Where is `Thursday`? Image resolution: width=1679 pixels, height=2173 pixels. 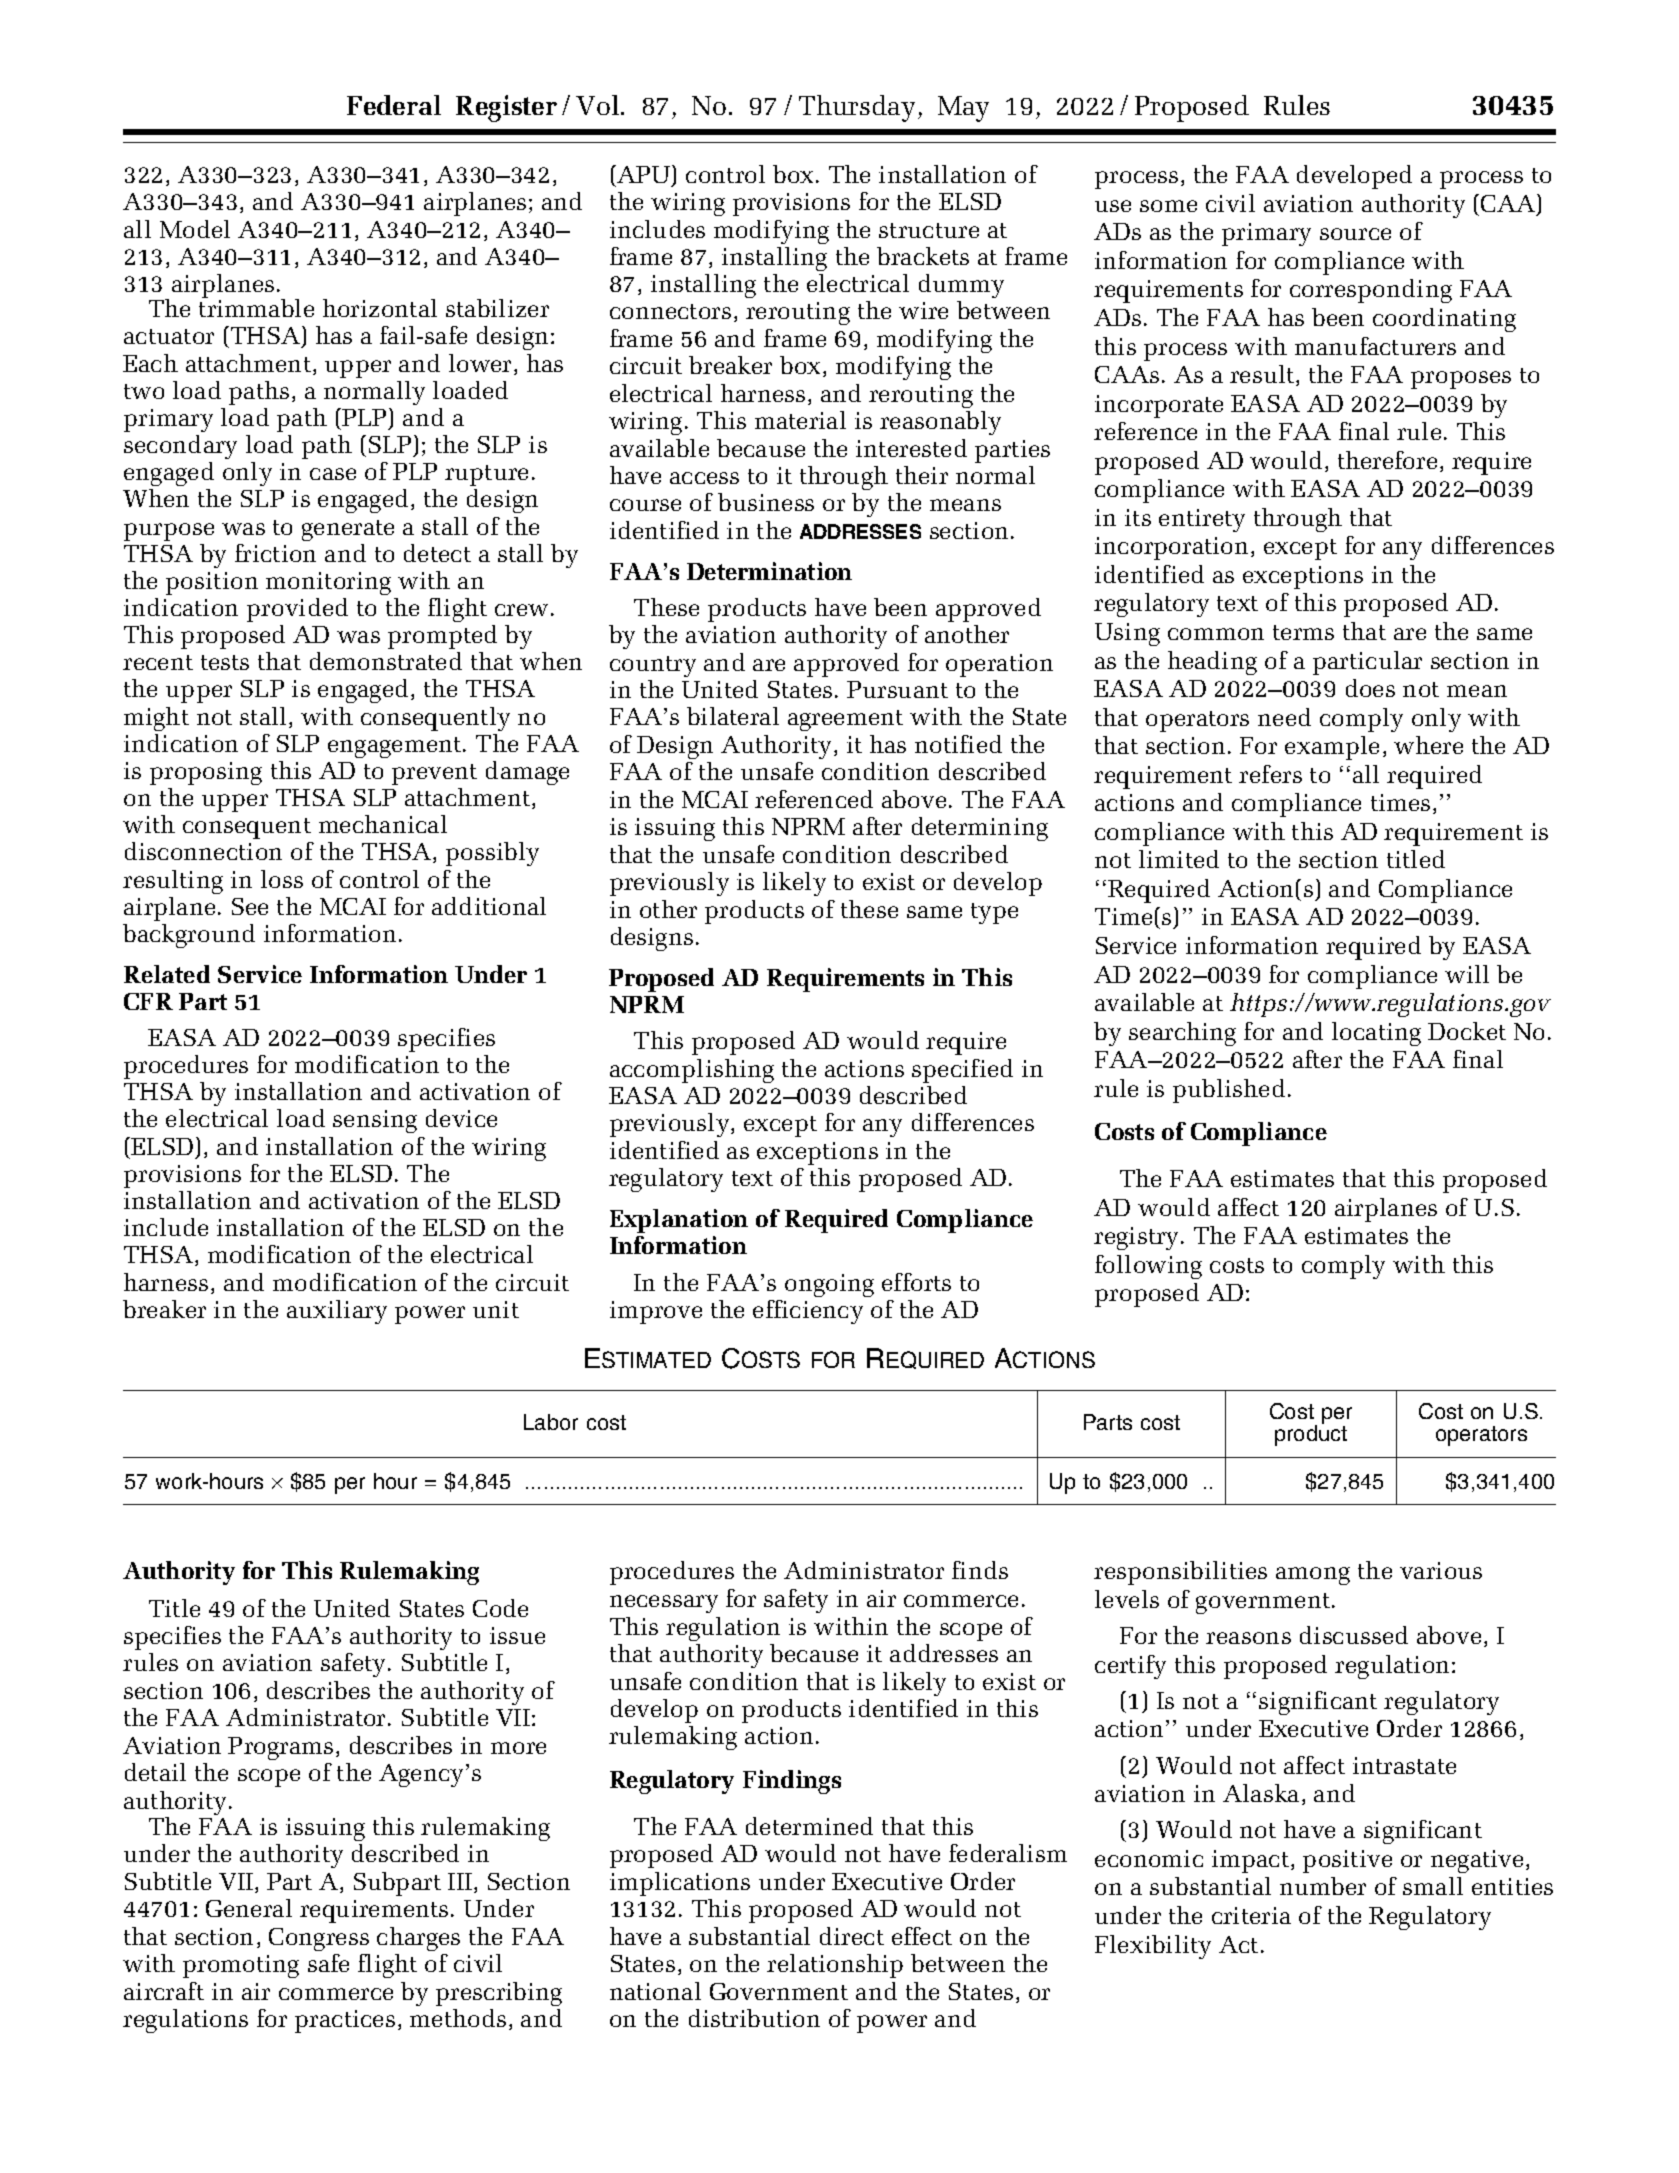 Thursday is located at coordinates (857, 108).
